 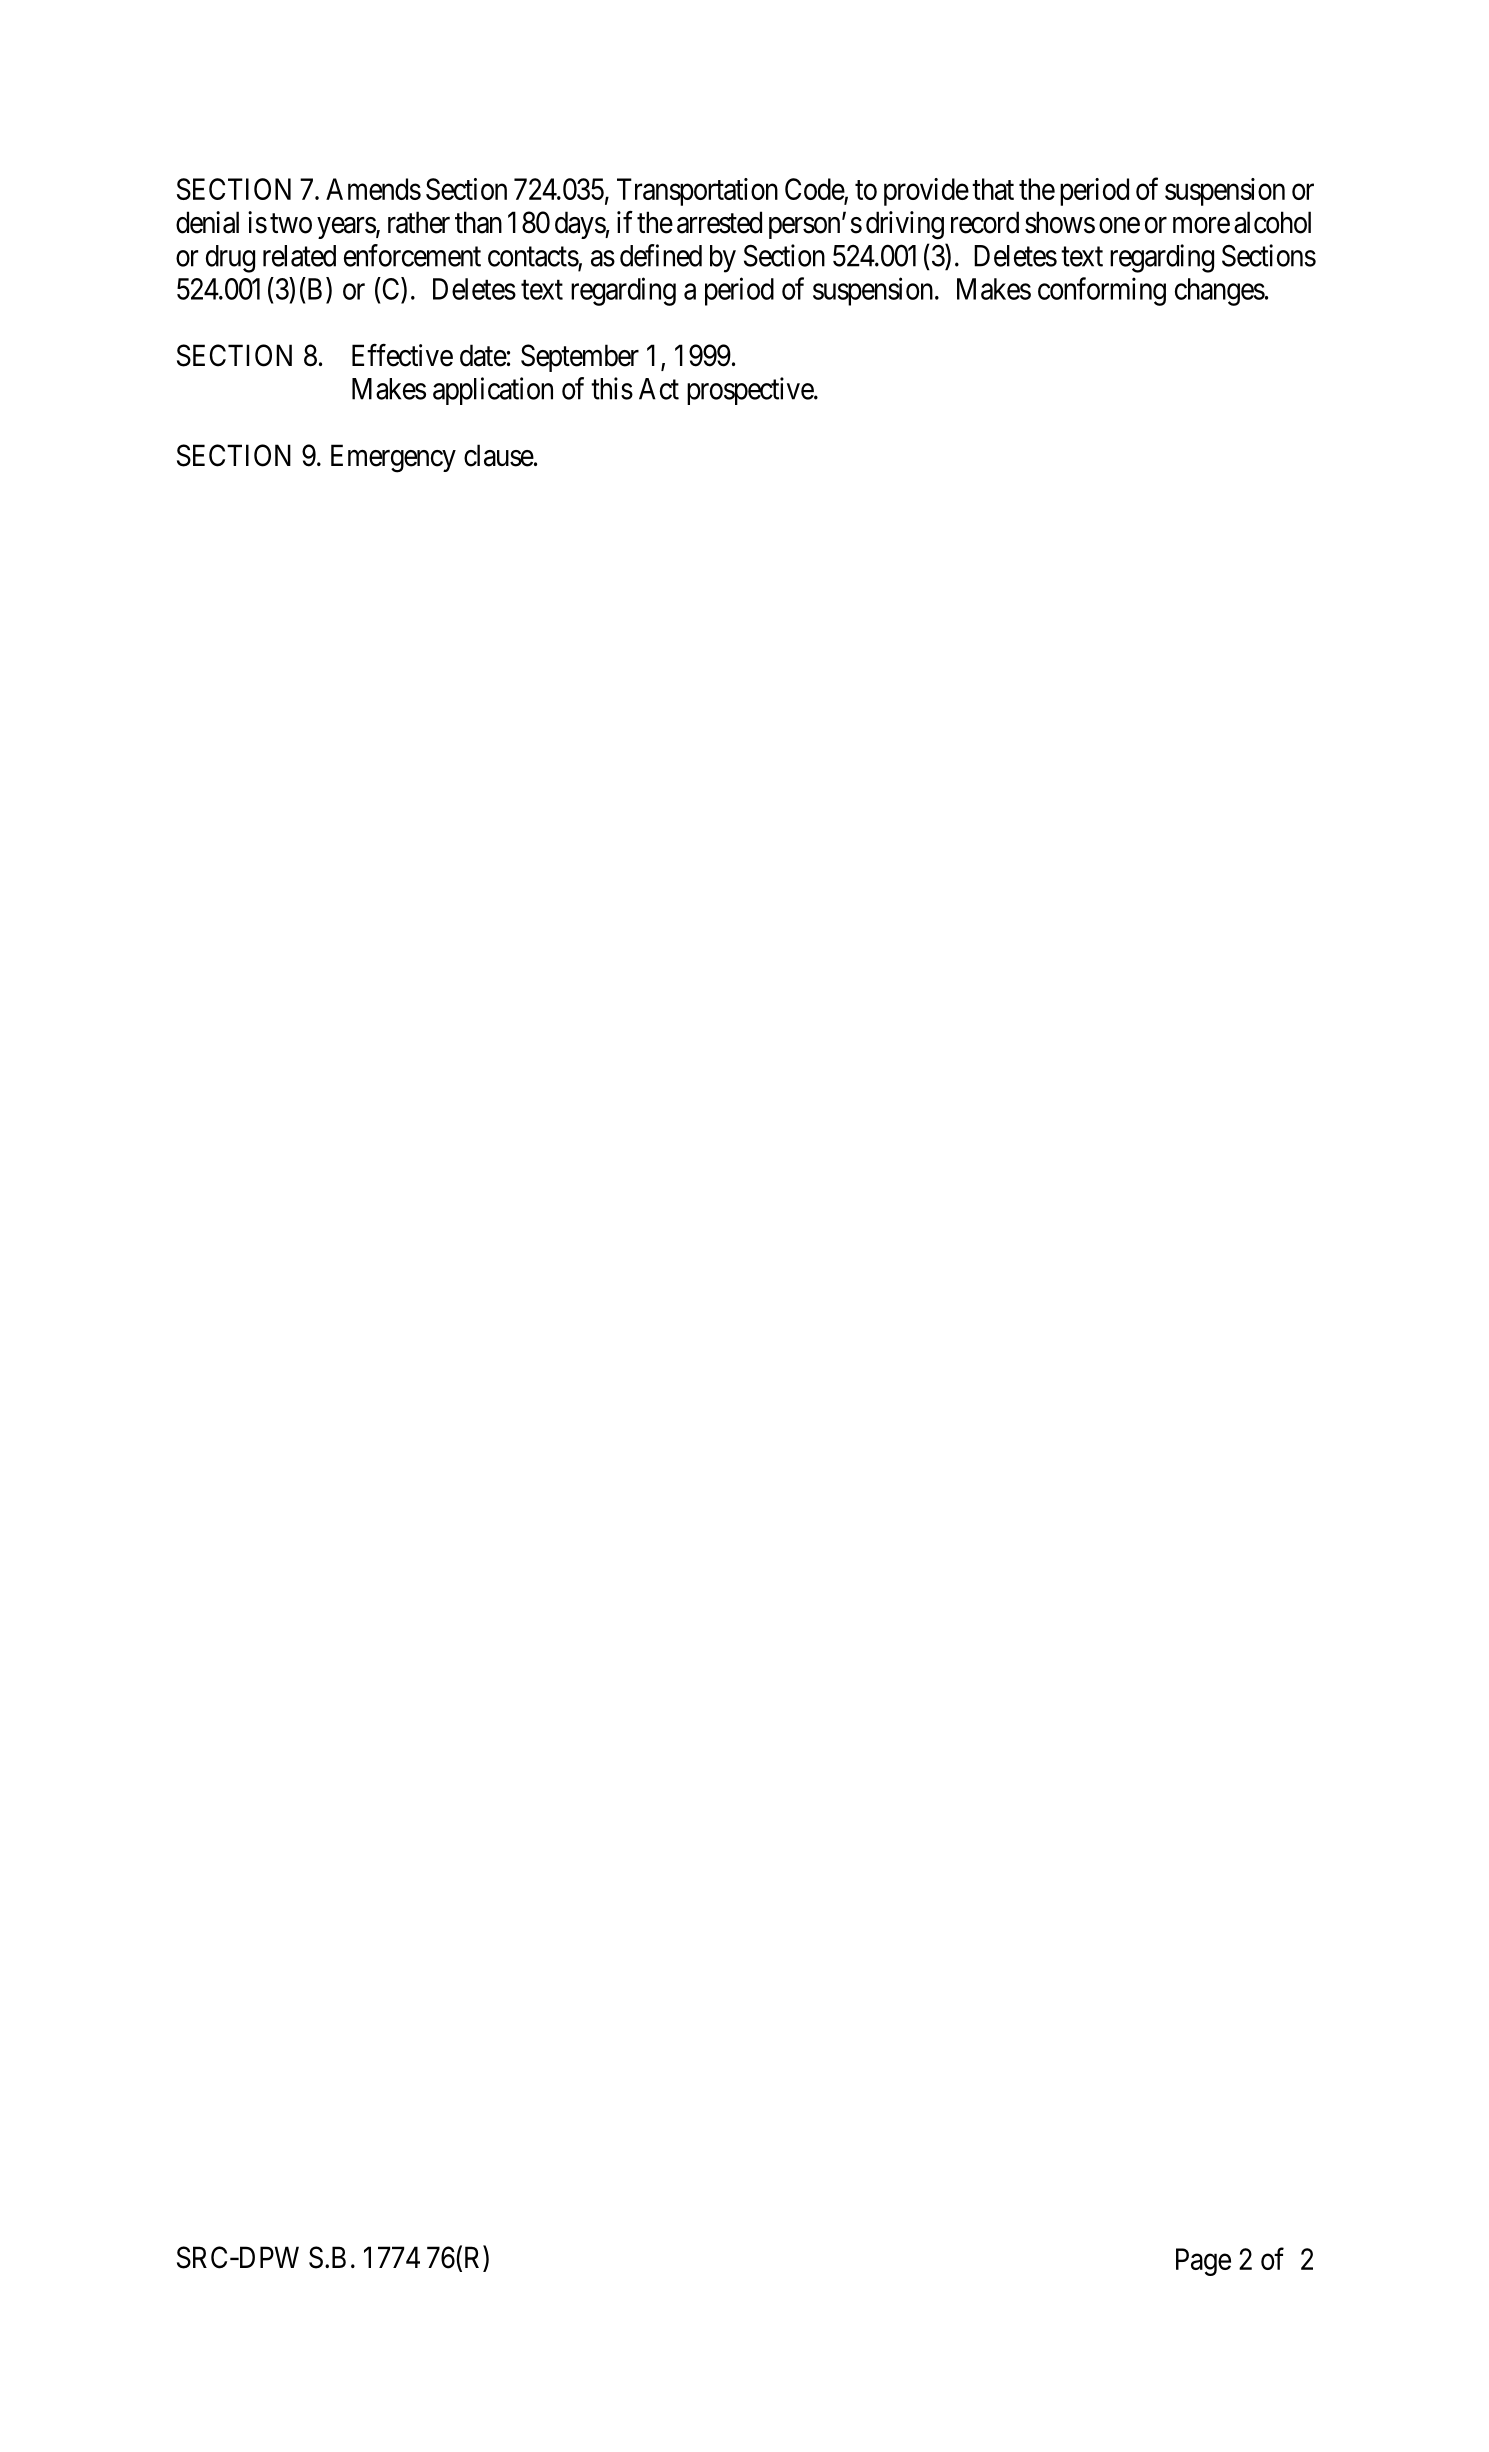 I want to click on conforming, so click(x=1102, y=291).
